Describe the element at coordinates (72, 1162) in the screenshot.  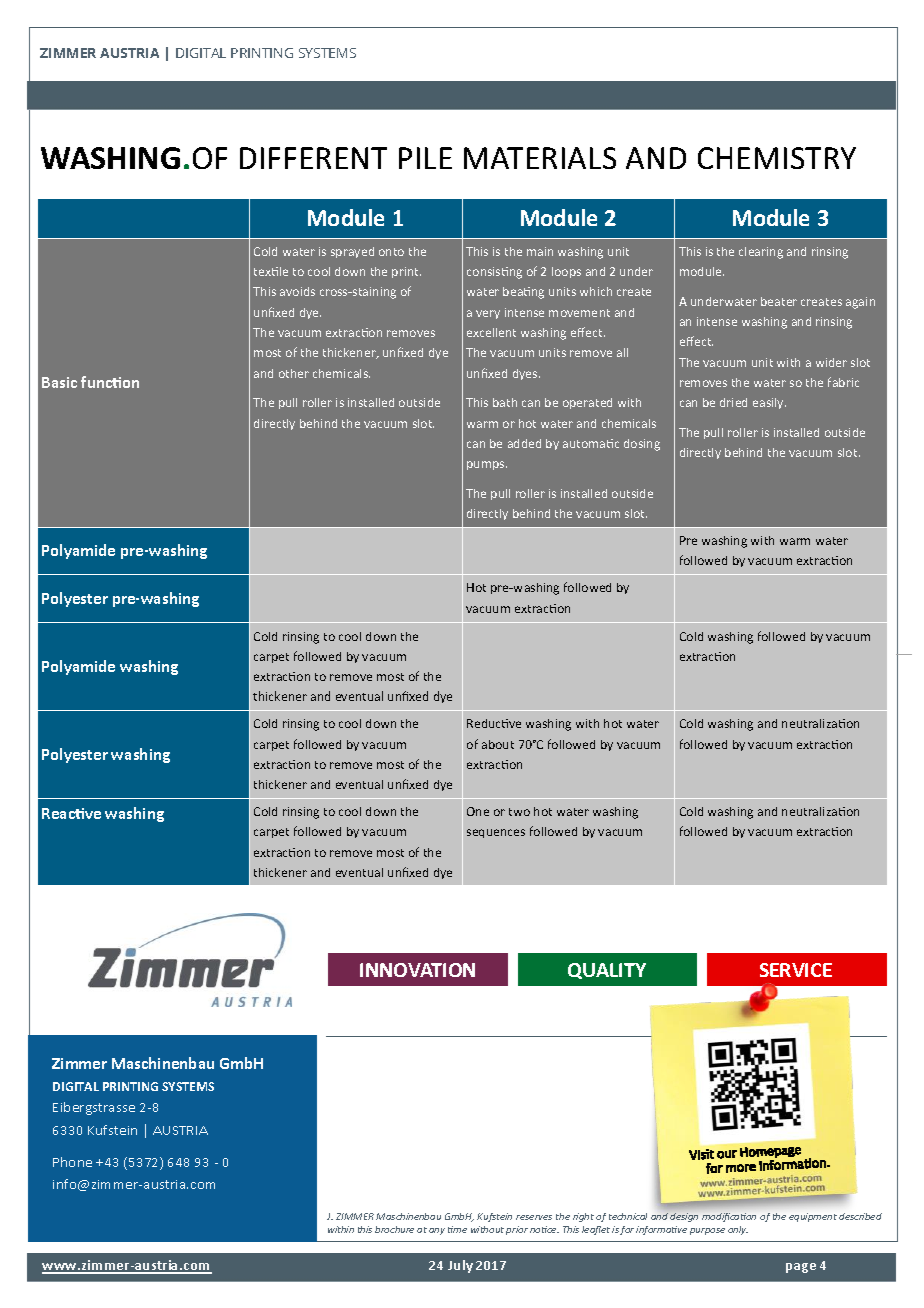
I see `Phone` at that location.
